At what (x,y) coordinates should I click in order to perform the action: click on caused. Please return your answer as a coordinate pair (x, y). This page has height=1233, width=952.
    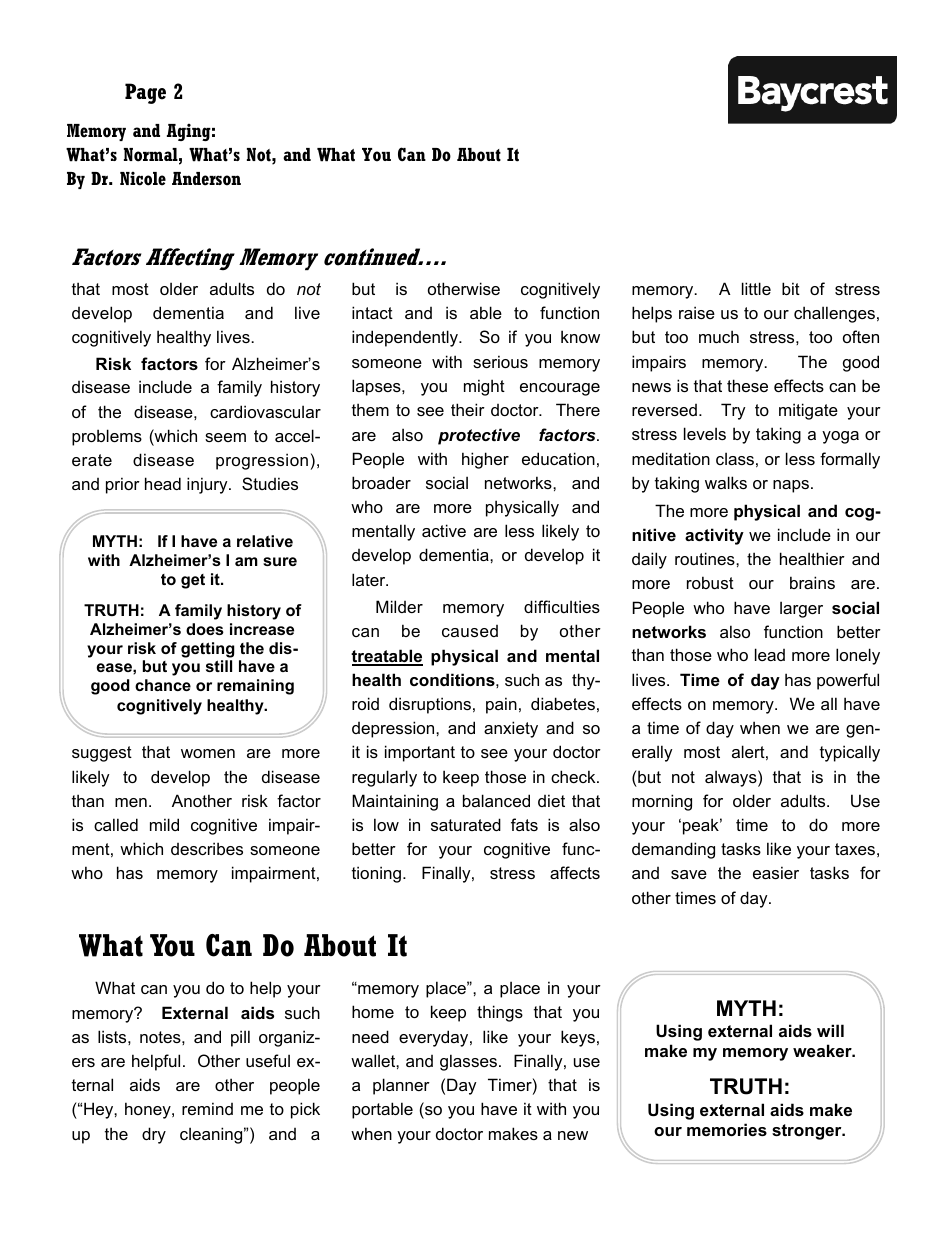
    Looking at the image, I should click on (470, 631).
